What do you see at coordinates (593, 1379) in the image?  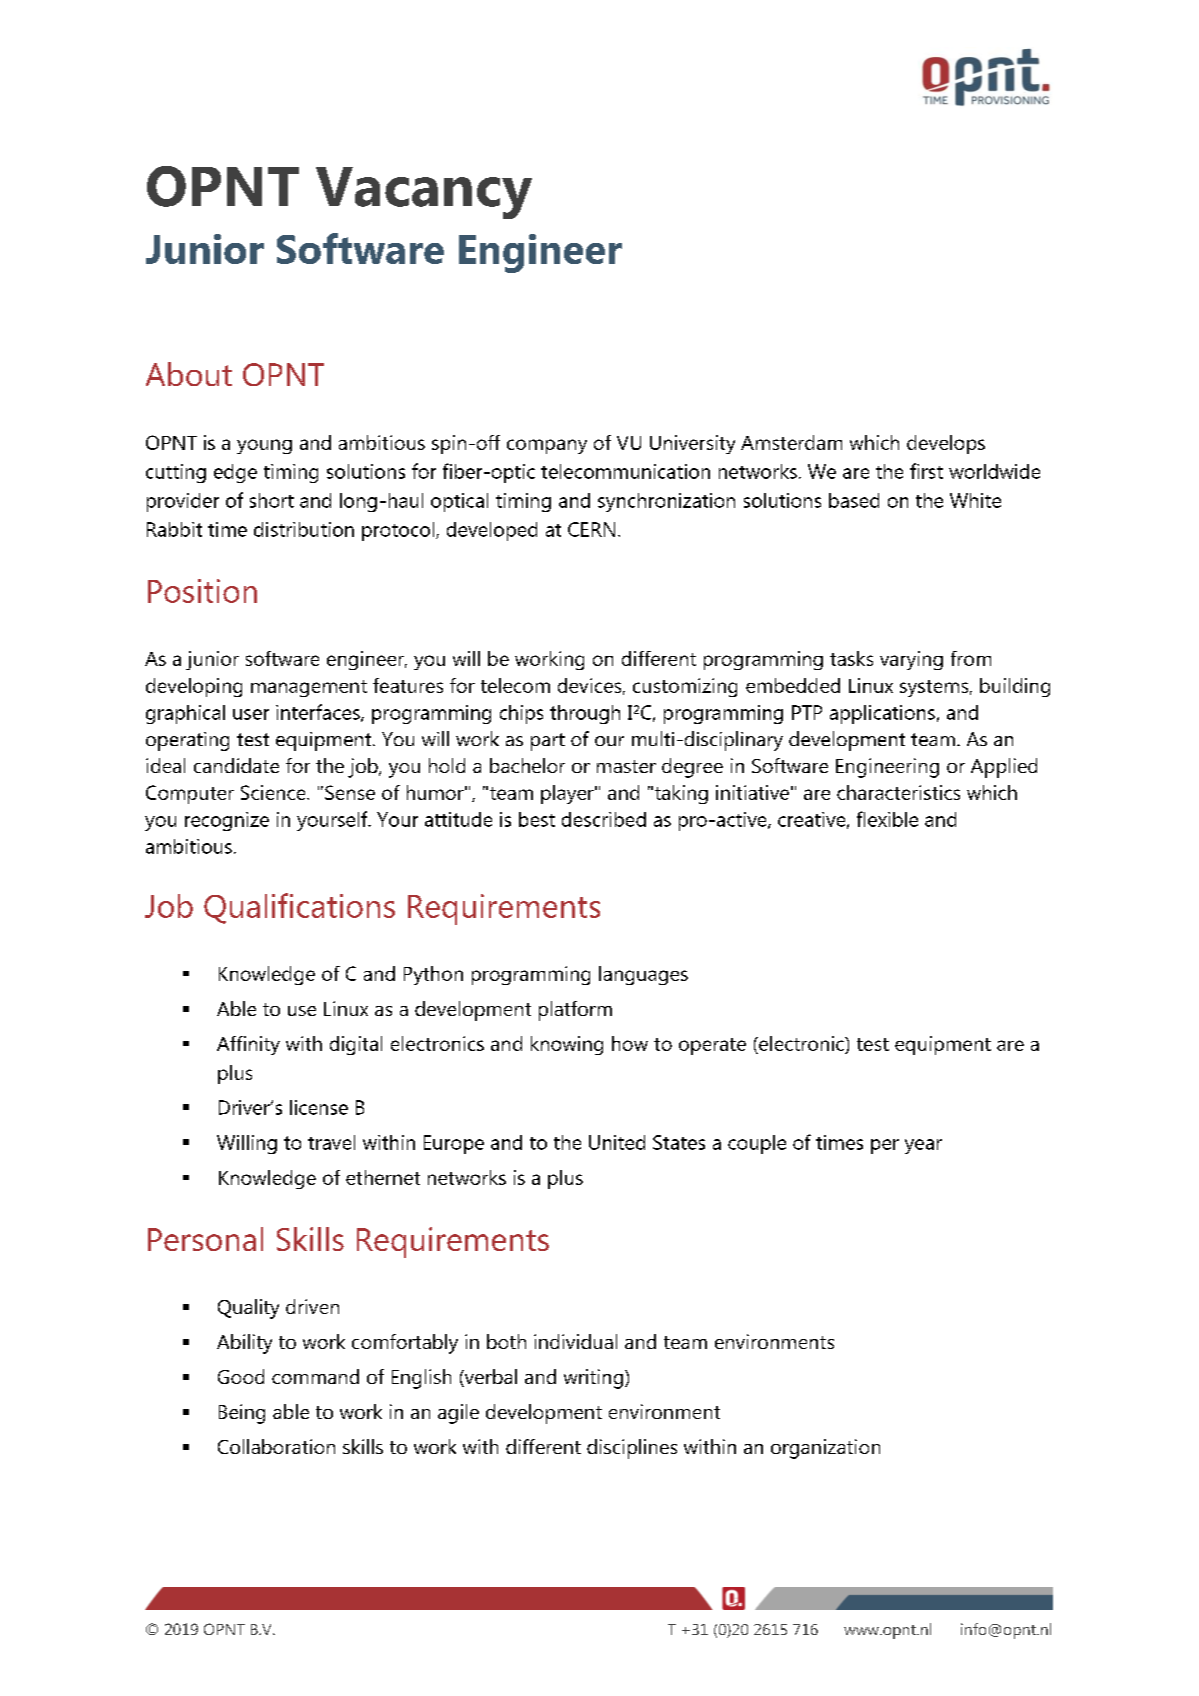 I see `writing` at bounding box center [593, 1379].
